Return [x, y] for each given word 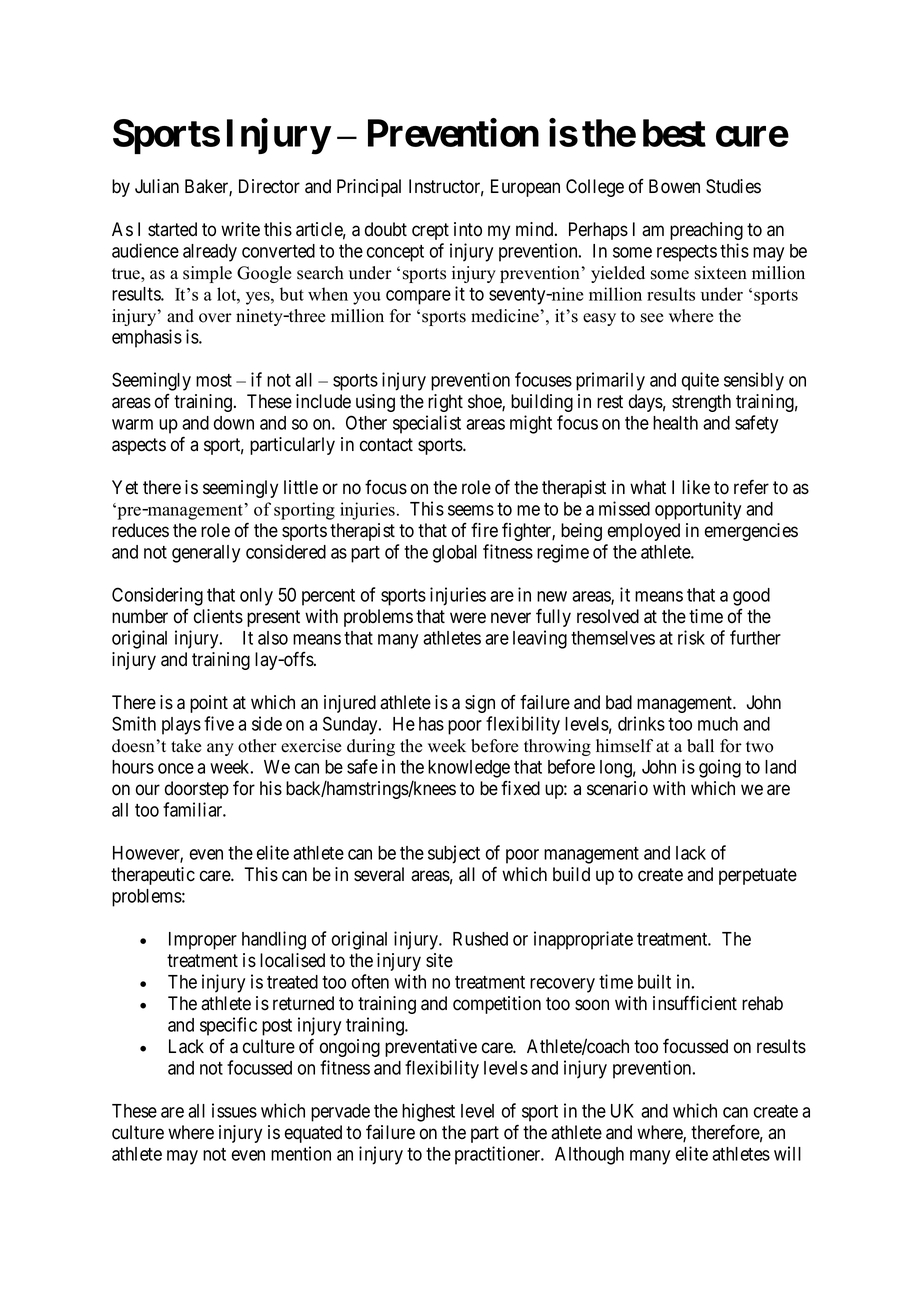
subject [454, 854]
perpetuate [758, 876]
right [445, 403]
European [525, 188]
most [214, 380]
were [468, 618]
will [787, 1153]
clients [218, 616]
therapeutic [153, 876]
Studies [733, 186]
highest [428, 1112]
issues [234, 1110]
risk [691, 637]
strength [701, 403]
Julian [157, 186]
